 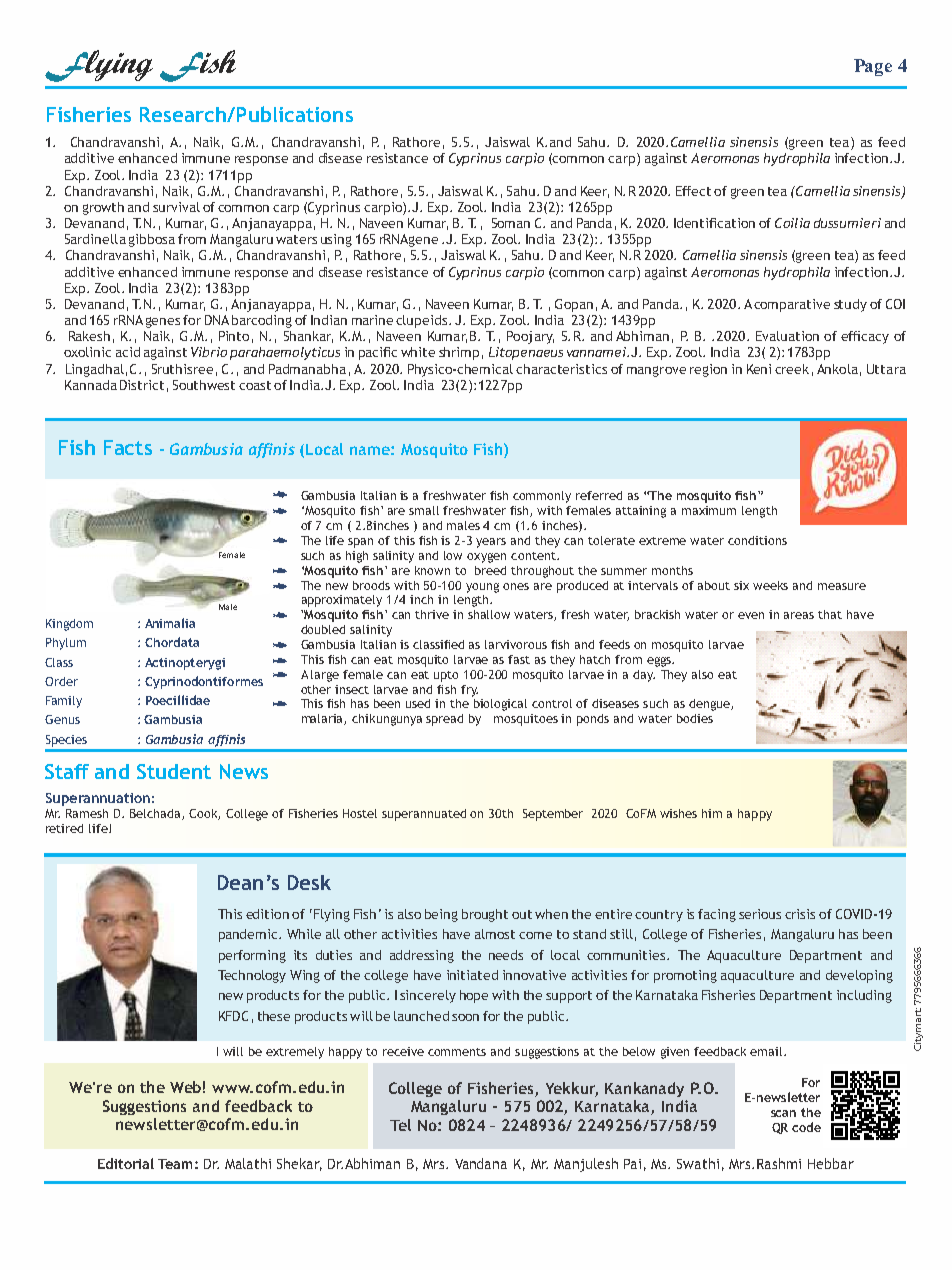 I want to click on areas, so click(x=799, y=615).
